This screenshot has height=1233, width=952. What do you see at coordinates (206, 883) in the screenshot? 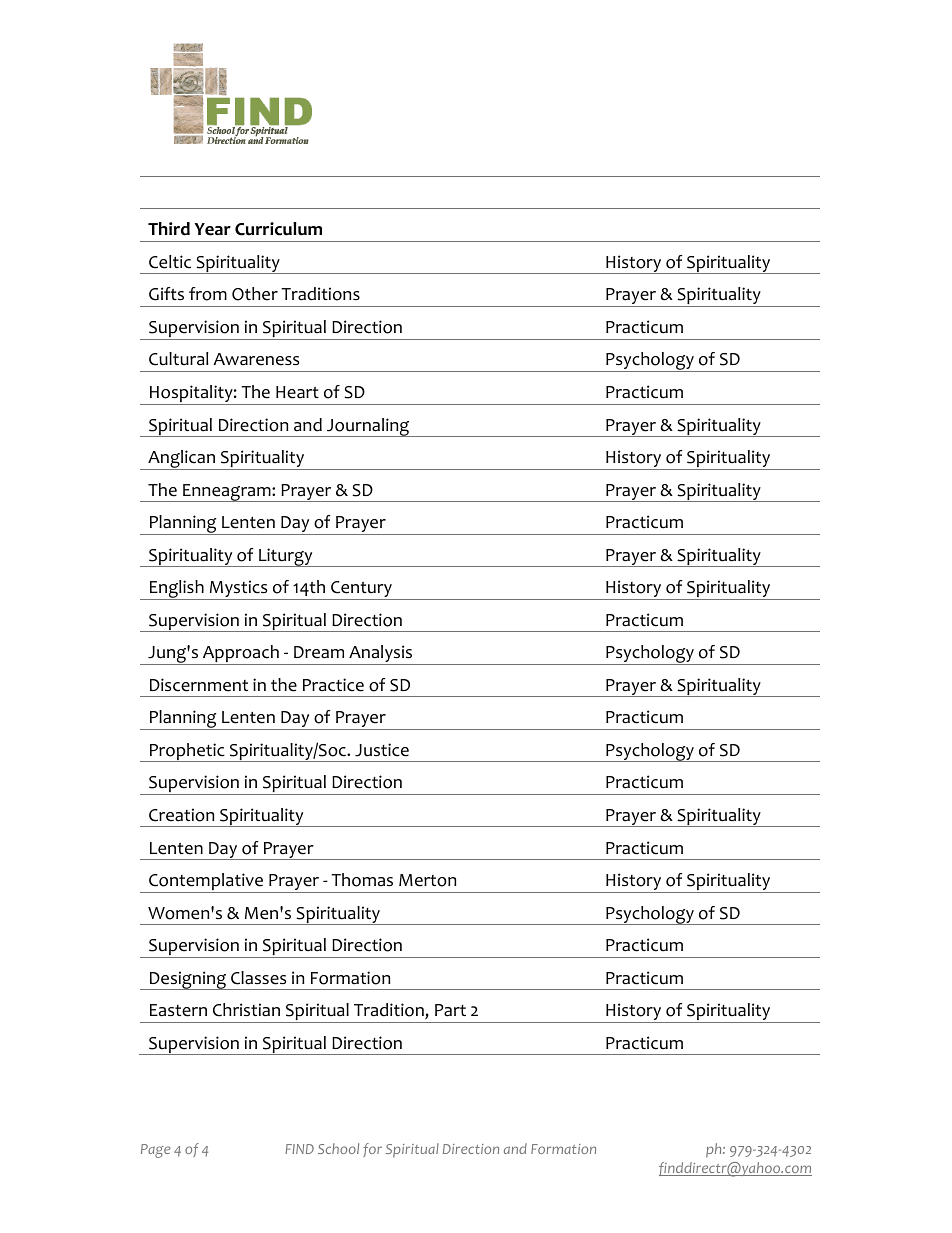
I see `Contemplative` at bounding box center [206, 883].
